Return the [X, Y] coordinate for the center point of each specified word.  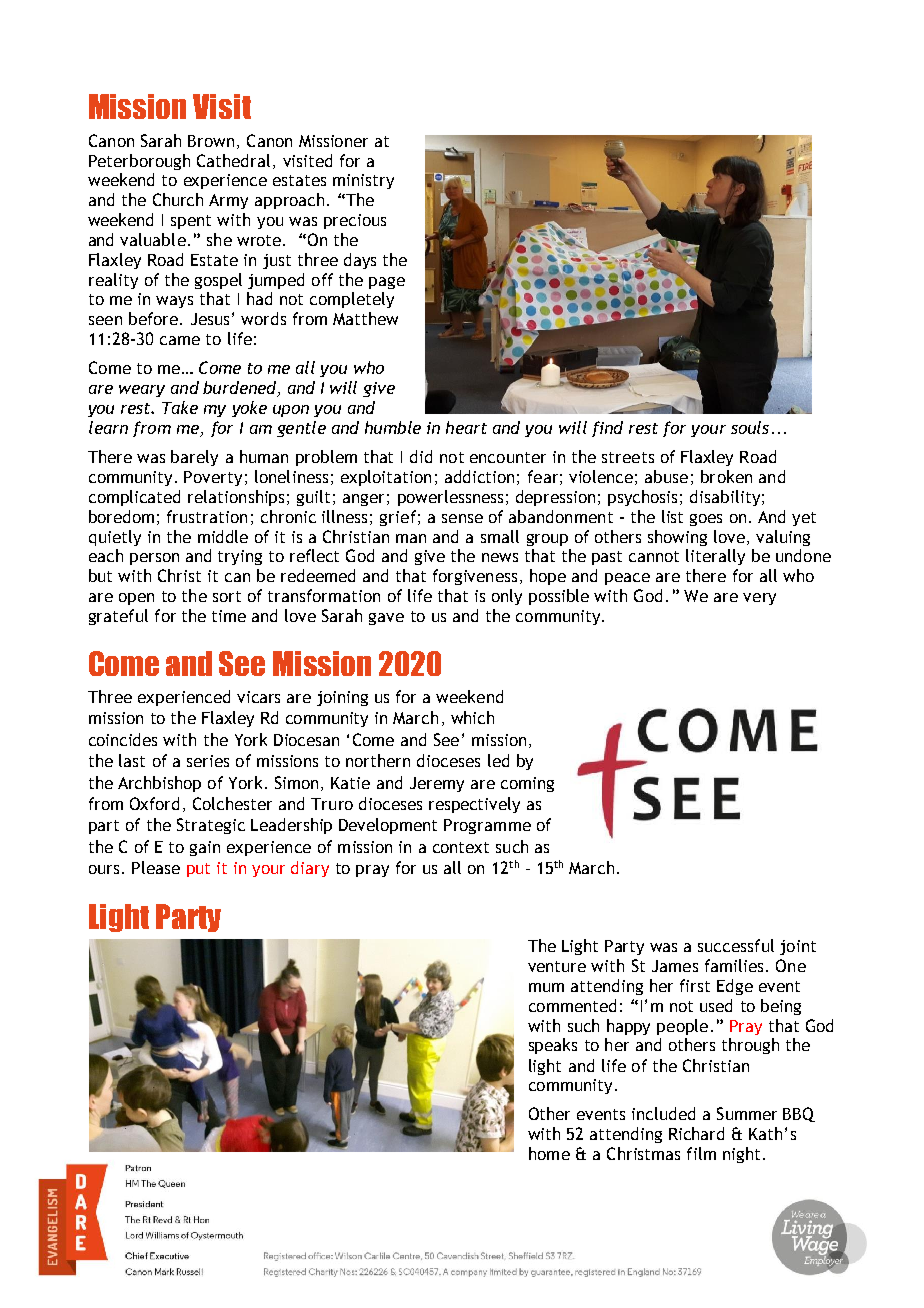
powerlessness [450, 498]
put [198, 870]
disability [725, 498]
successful [736, 945]
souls [750, 427]
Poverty [213, 478]
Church [178, 199]
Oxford [154, 803]
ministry [363, 181]
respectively [474, 805]
